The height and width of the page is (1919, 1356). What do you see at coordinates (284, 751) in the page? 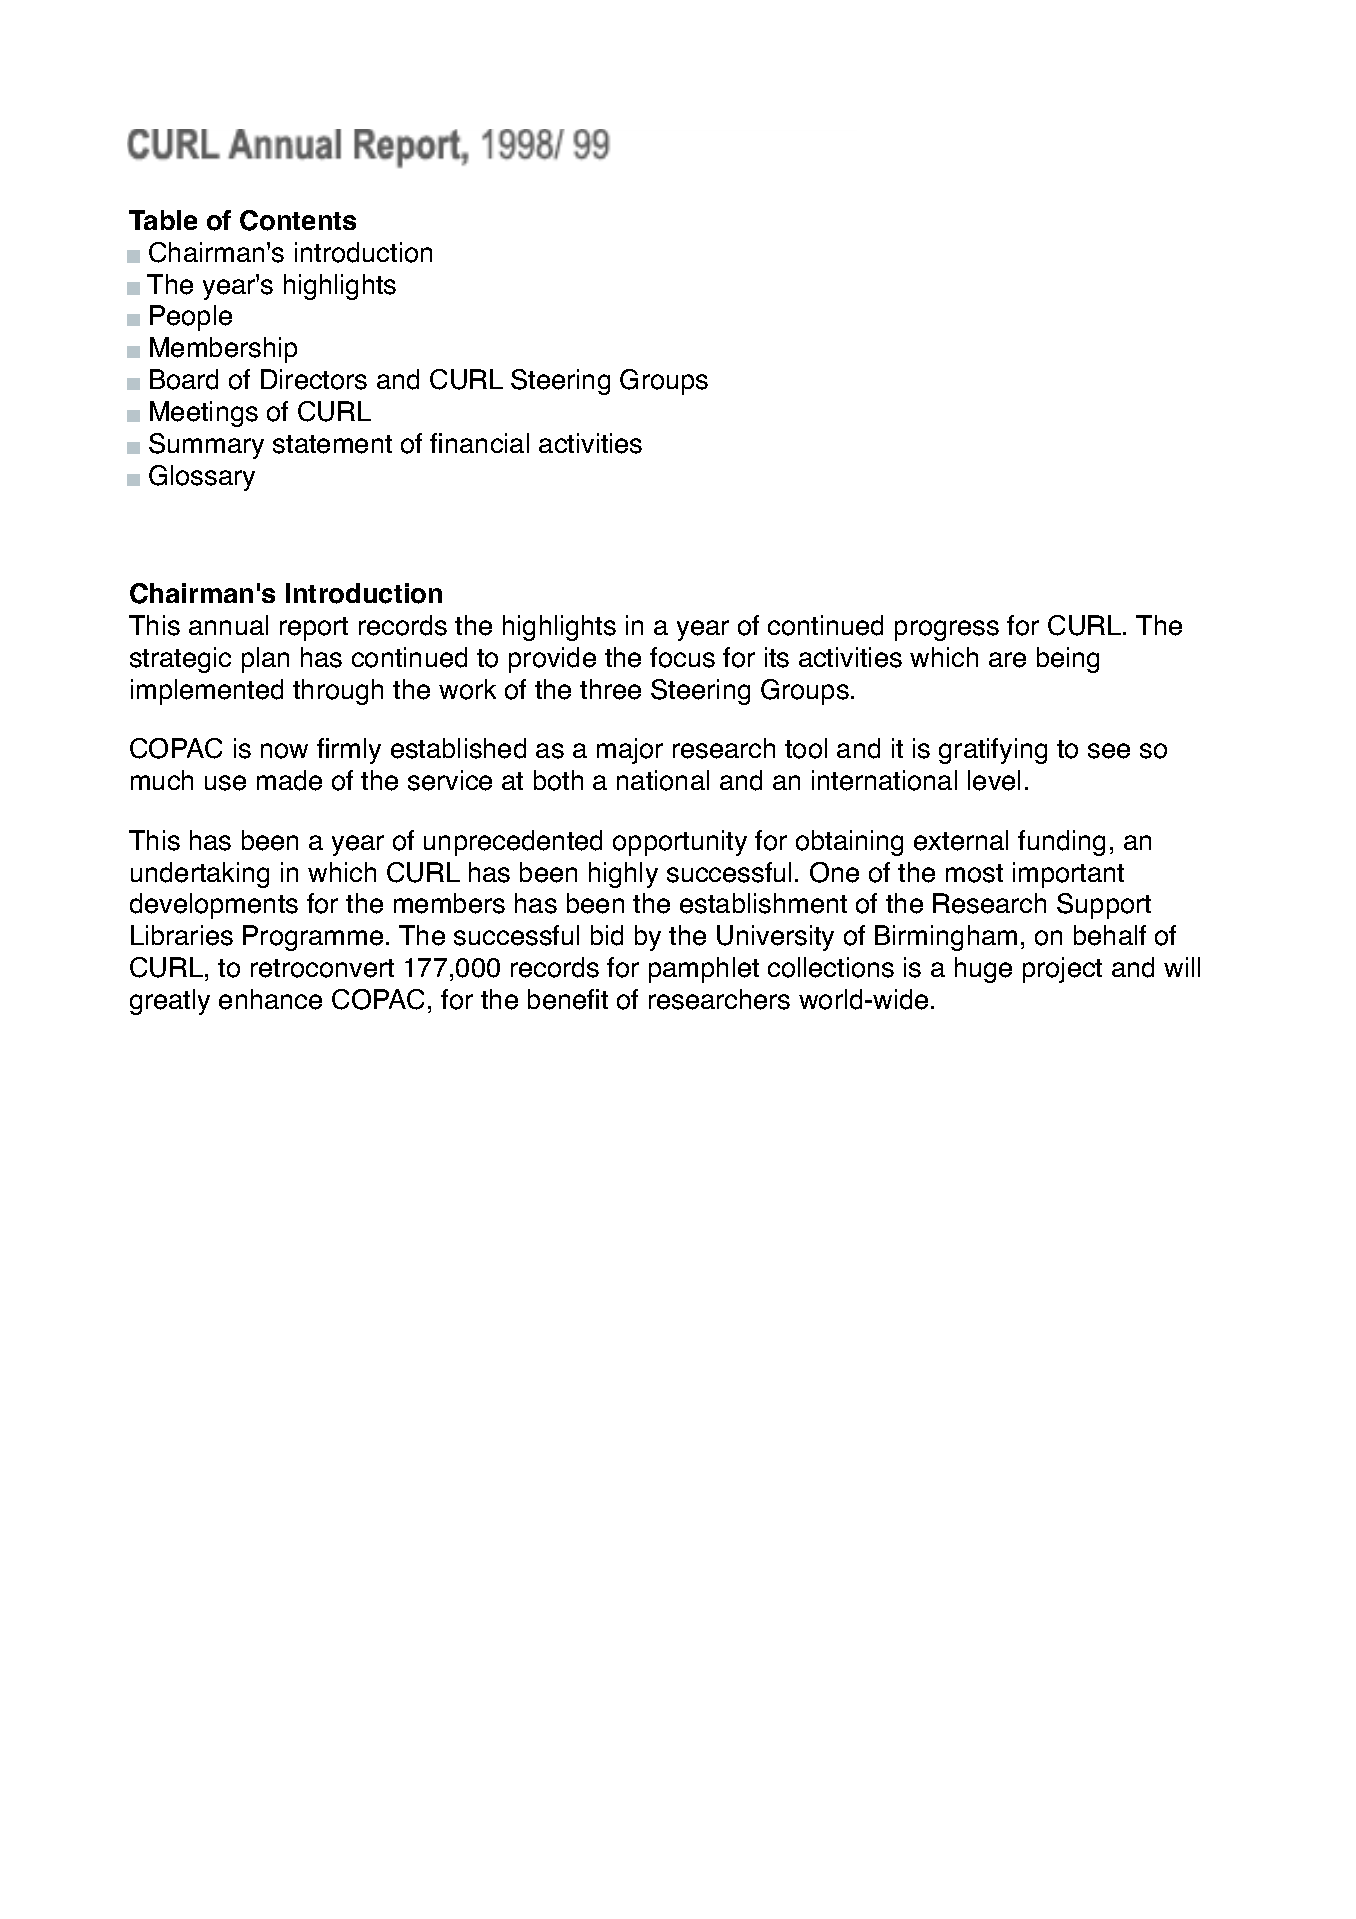
I see `now` at bounding box center [284, 751].
